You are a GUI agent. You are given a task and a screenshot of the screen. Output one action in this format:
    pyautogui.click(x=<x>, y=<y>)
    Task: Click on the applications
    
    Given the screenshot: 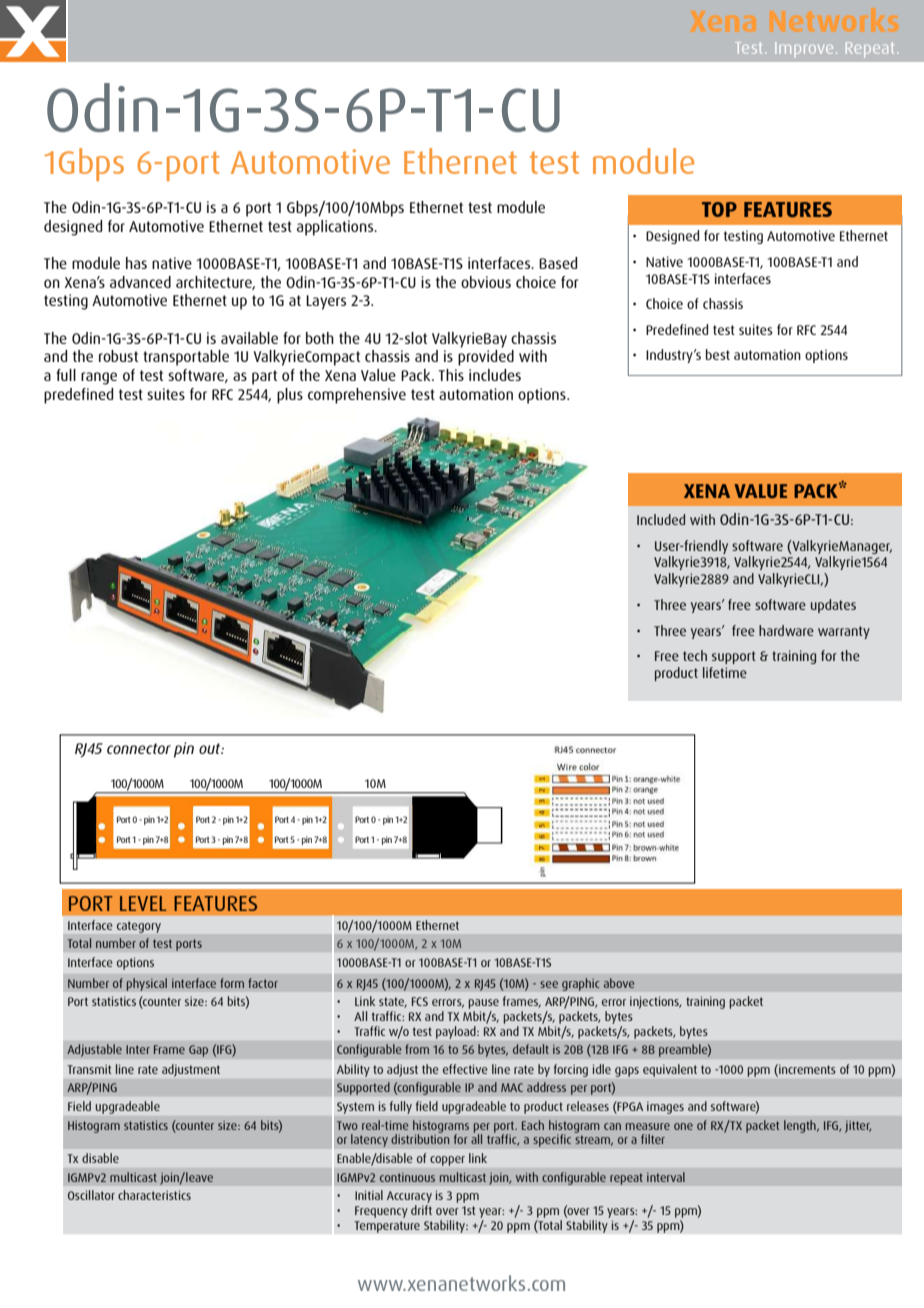 What is the action you would take?
    pyautogui.click(x=336, y=228)
